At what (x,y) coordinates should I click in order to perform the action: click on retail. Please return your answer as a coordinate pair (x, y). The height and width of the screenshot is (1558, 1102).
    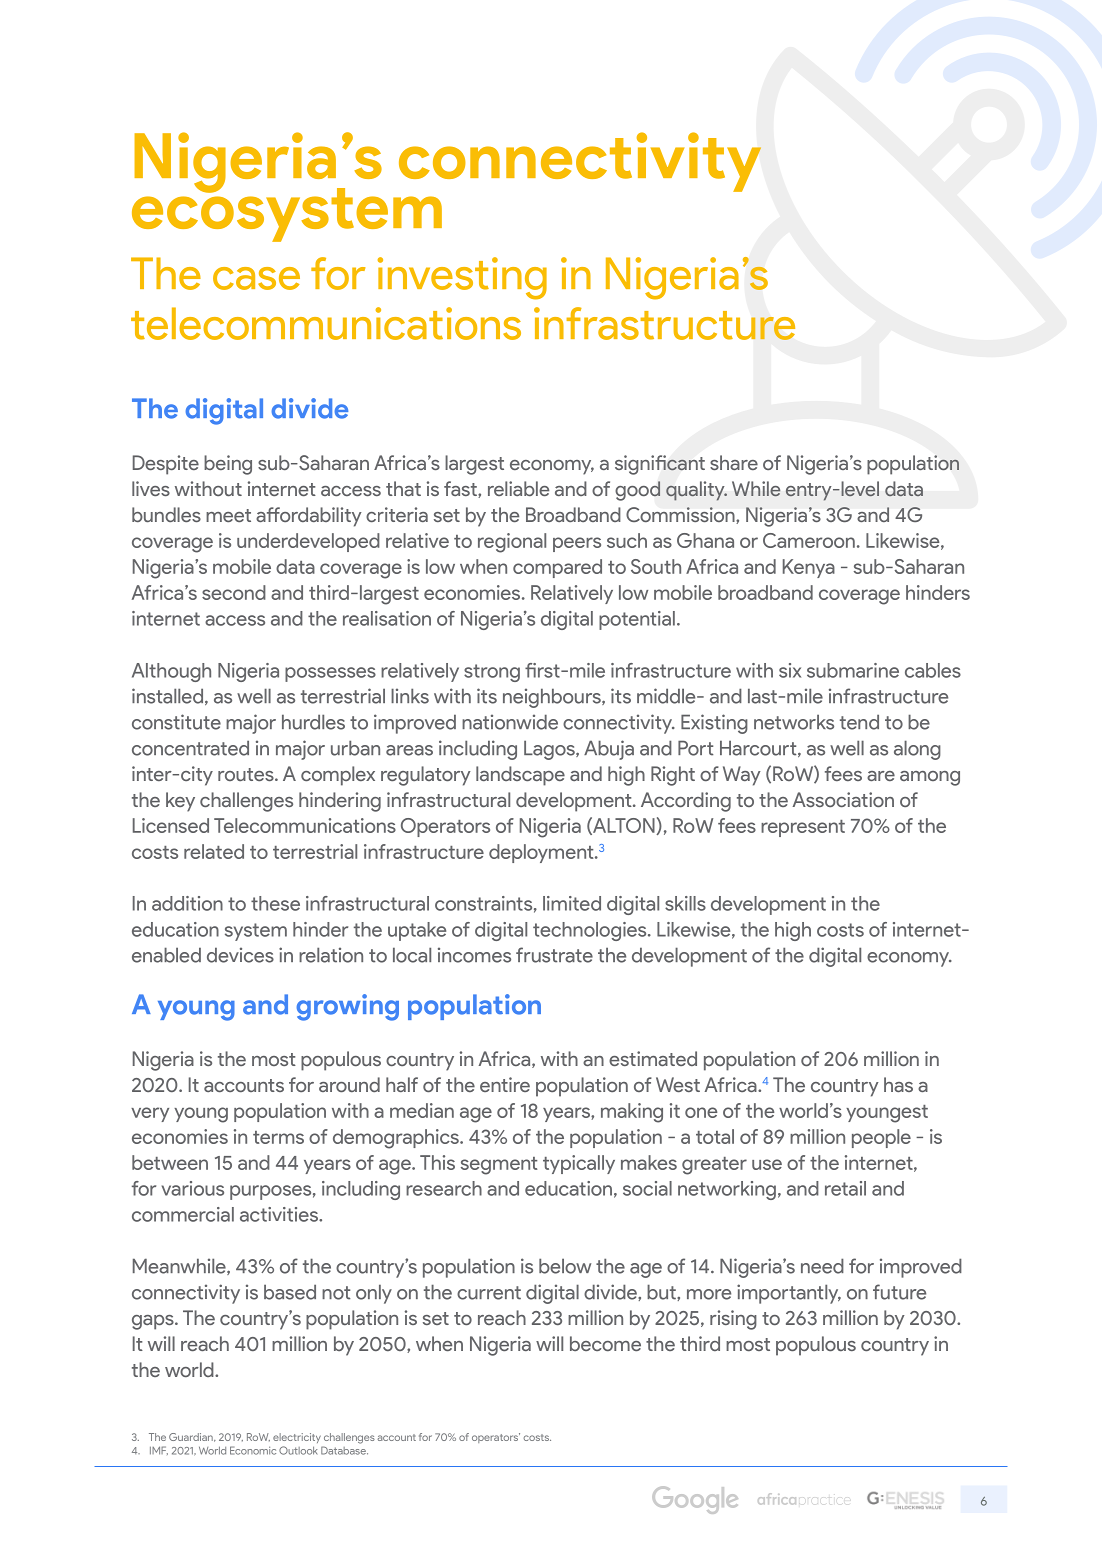
    Looking at the image, I should click on (845, 1188).
